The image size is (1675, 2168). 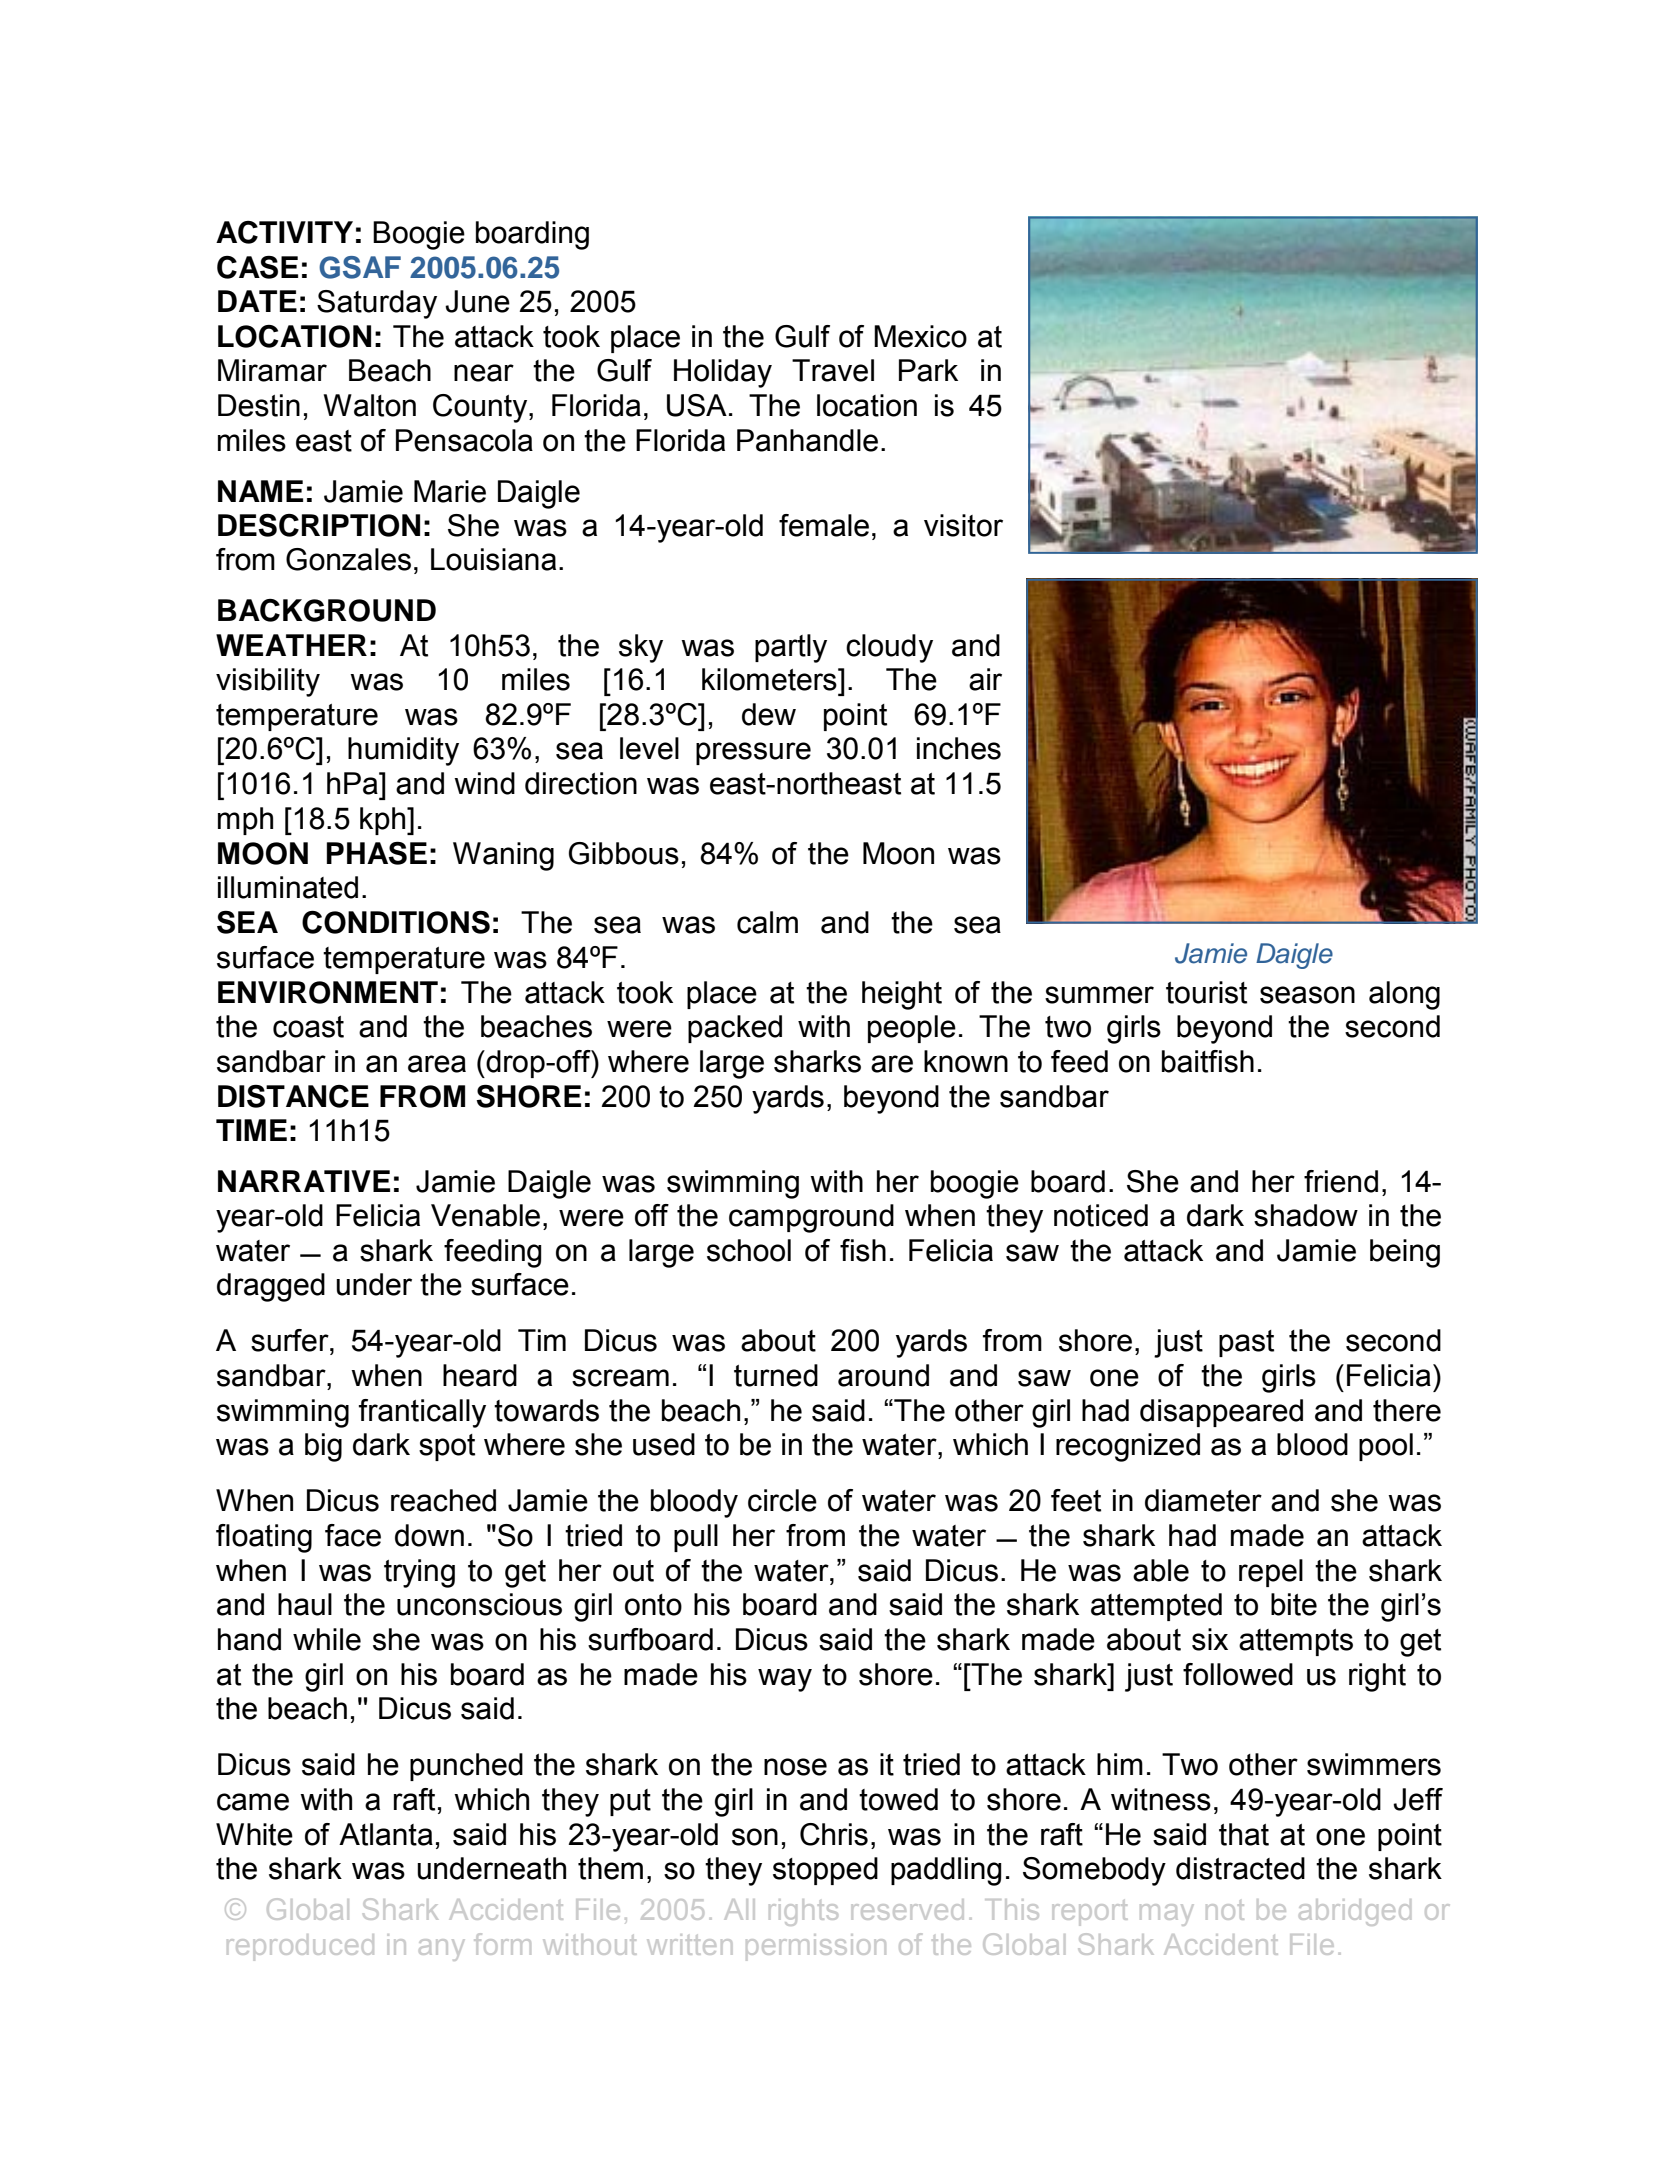 I want to click on Saturday, so click(x=377, y=304).
